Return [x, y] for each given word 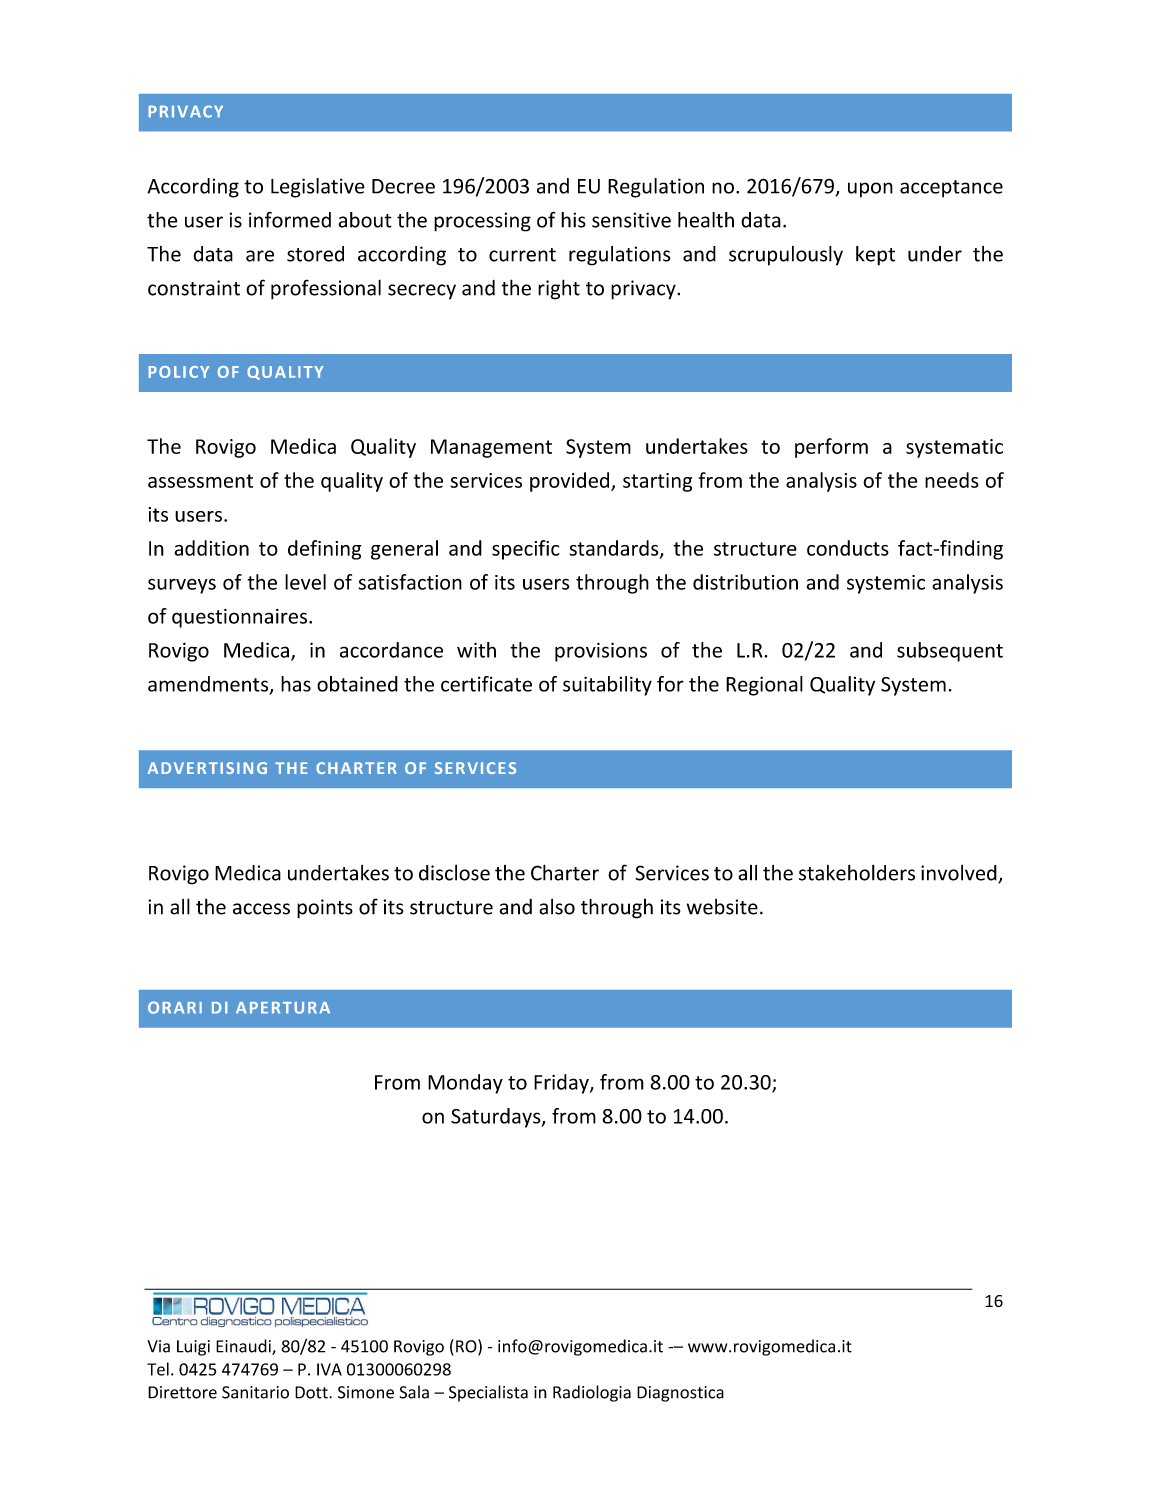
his [573, 220]
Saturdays [497, 1118]
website [722, 907]
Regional [764, 686]
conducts [848, 548]
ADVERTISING [207, 768]
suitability [607, 686]
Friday [562, 1084]
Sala [414, 1392]
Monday [465, 1084]
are [260, 256]
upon [870, 190]
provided [571, 482]
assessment [200, 481]
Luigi [193, 1348]
